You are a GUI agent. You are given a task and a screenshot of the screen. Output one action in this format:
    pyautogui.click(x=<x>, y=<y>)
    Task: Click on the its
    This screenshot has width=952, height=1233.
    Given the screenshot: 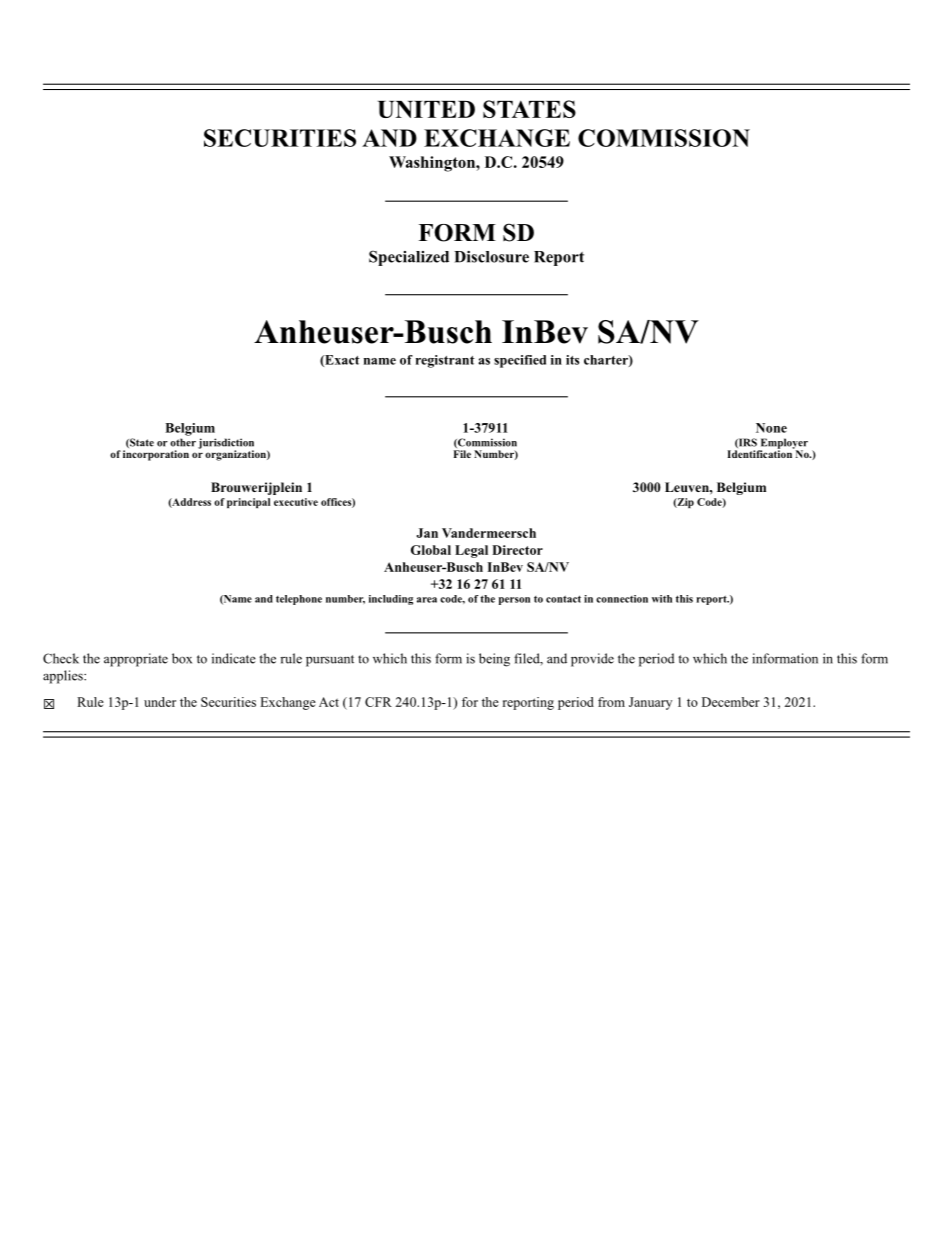 What is the action you would take?
    pyautogui.click(x=572, y=360)
